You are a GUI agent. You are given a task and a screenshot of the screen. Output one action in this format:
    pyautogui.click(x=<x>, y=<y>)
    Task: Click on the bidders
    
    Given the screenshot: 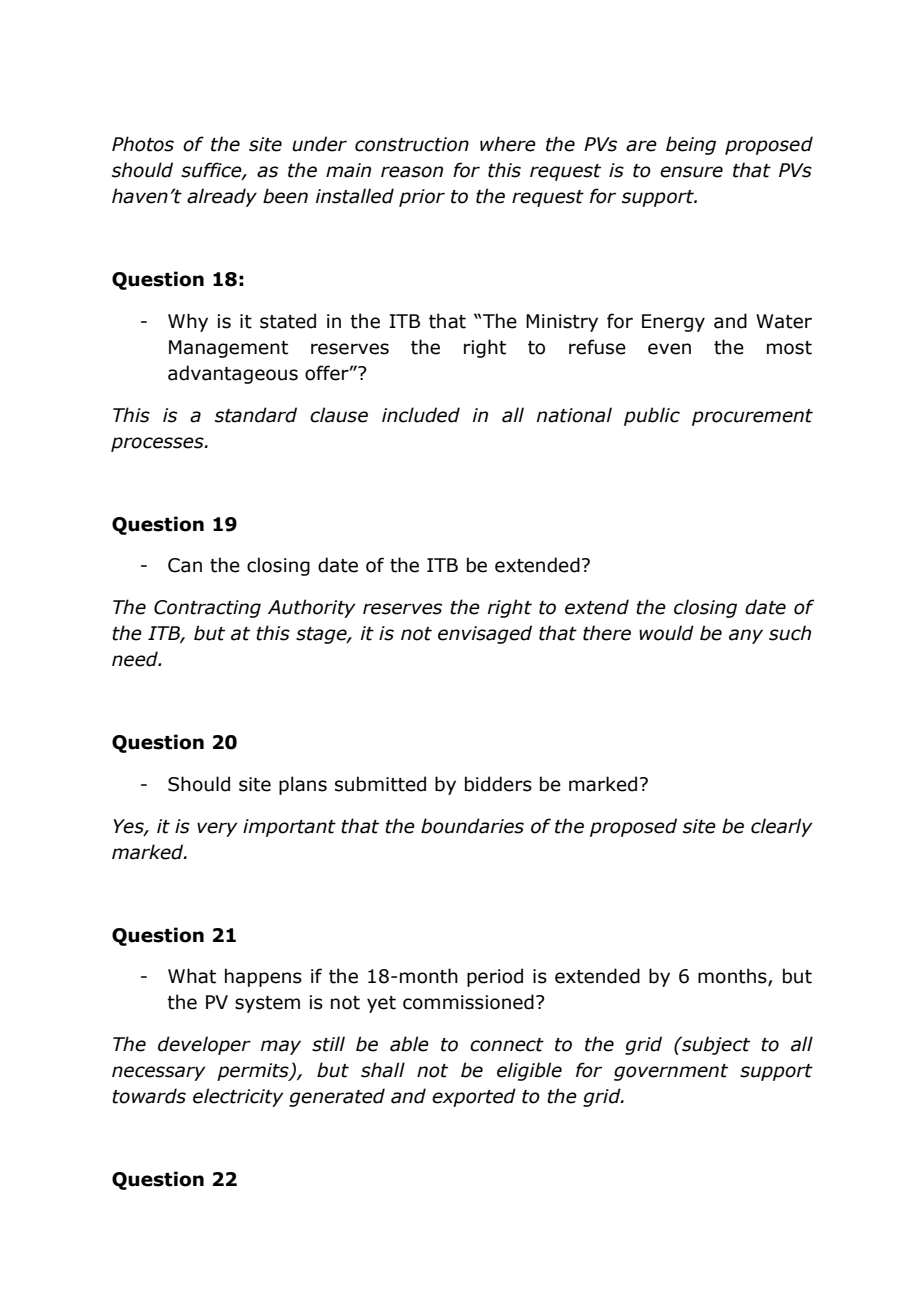 What is the action you would take?
    pyautogui.click(x=498, y=784)
